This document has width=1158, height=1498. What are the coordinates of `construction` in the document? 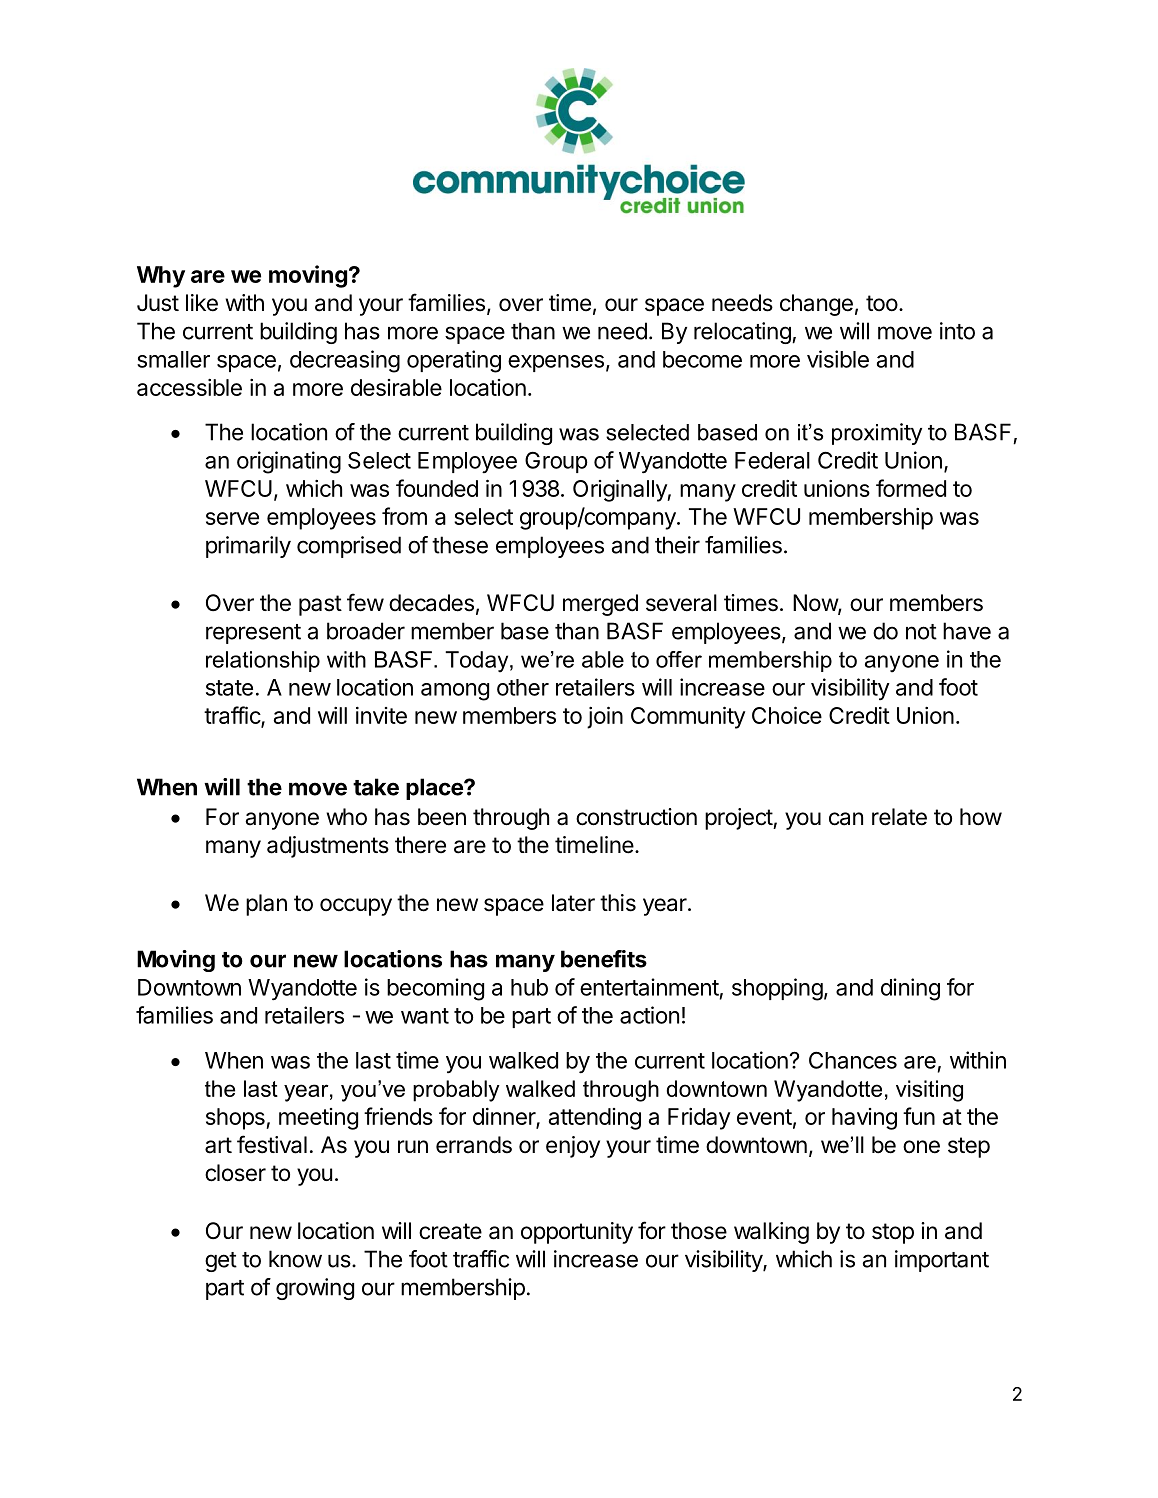 It's located at (636, 817).
